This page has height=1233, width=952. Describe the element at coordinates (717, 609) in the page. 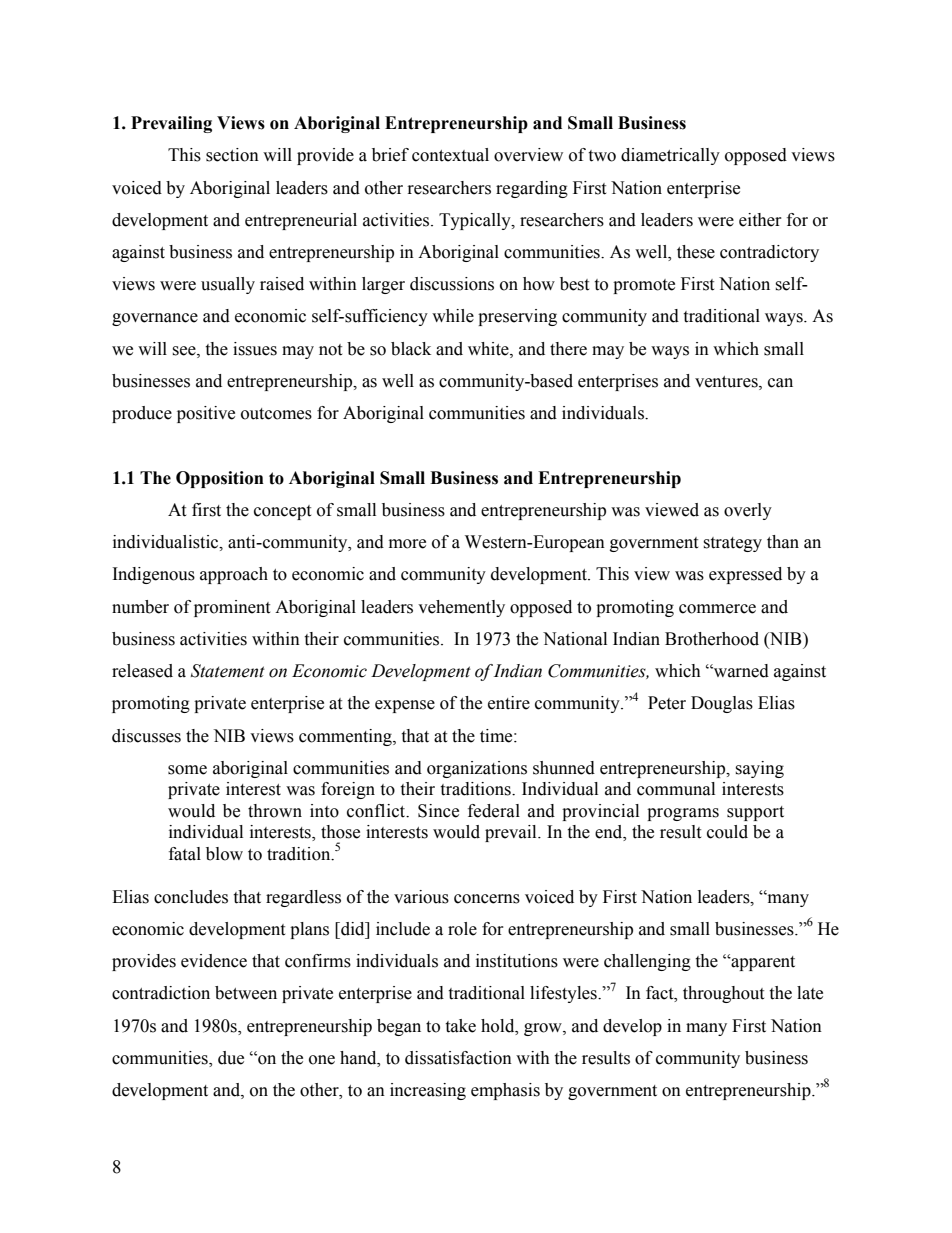

I see `commerce` at that location.
